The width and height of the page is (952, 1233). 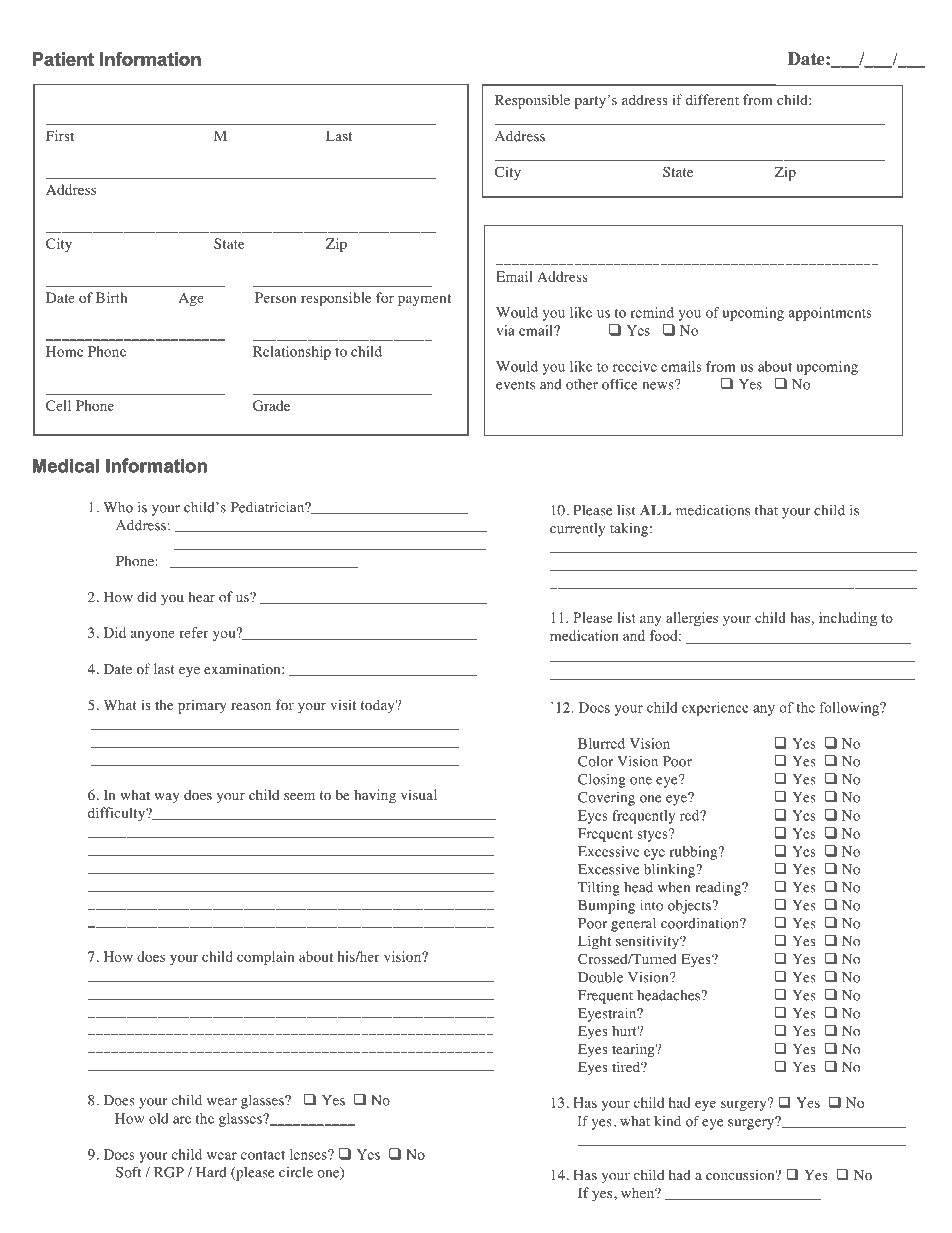 What do you see at coordinates (153, 635) in the page?
I see `anyone` at bounding box center [153, 635].
